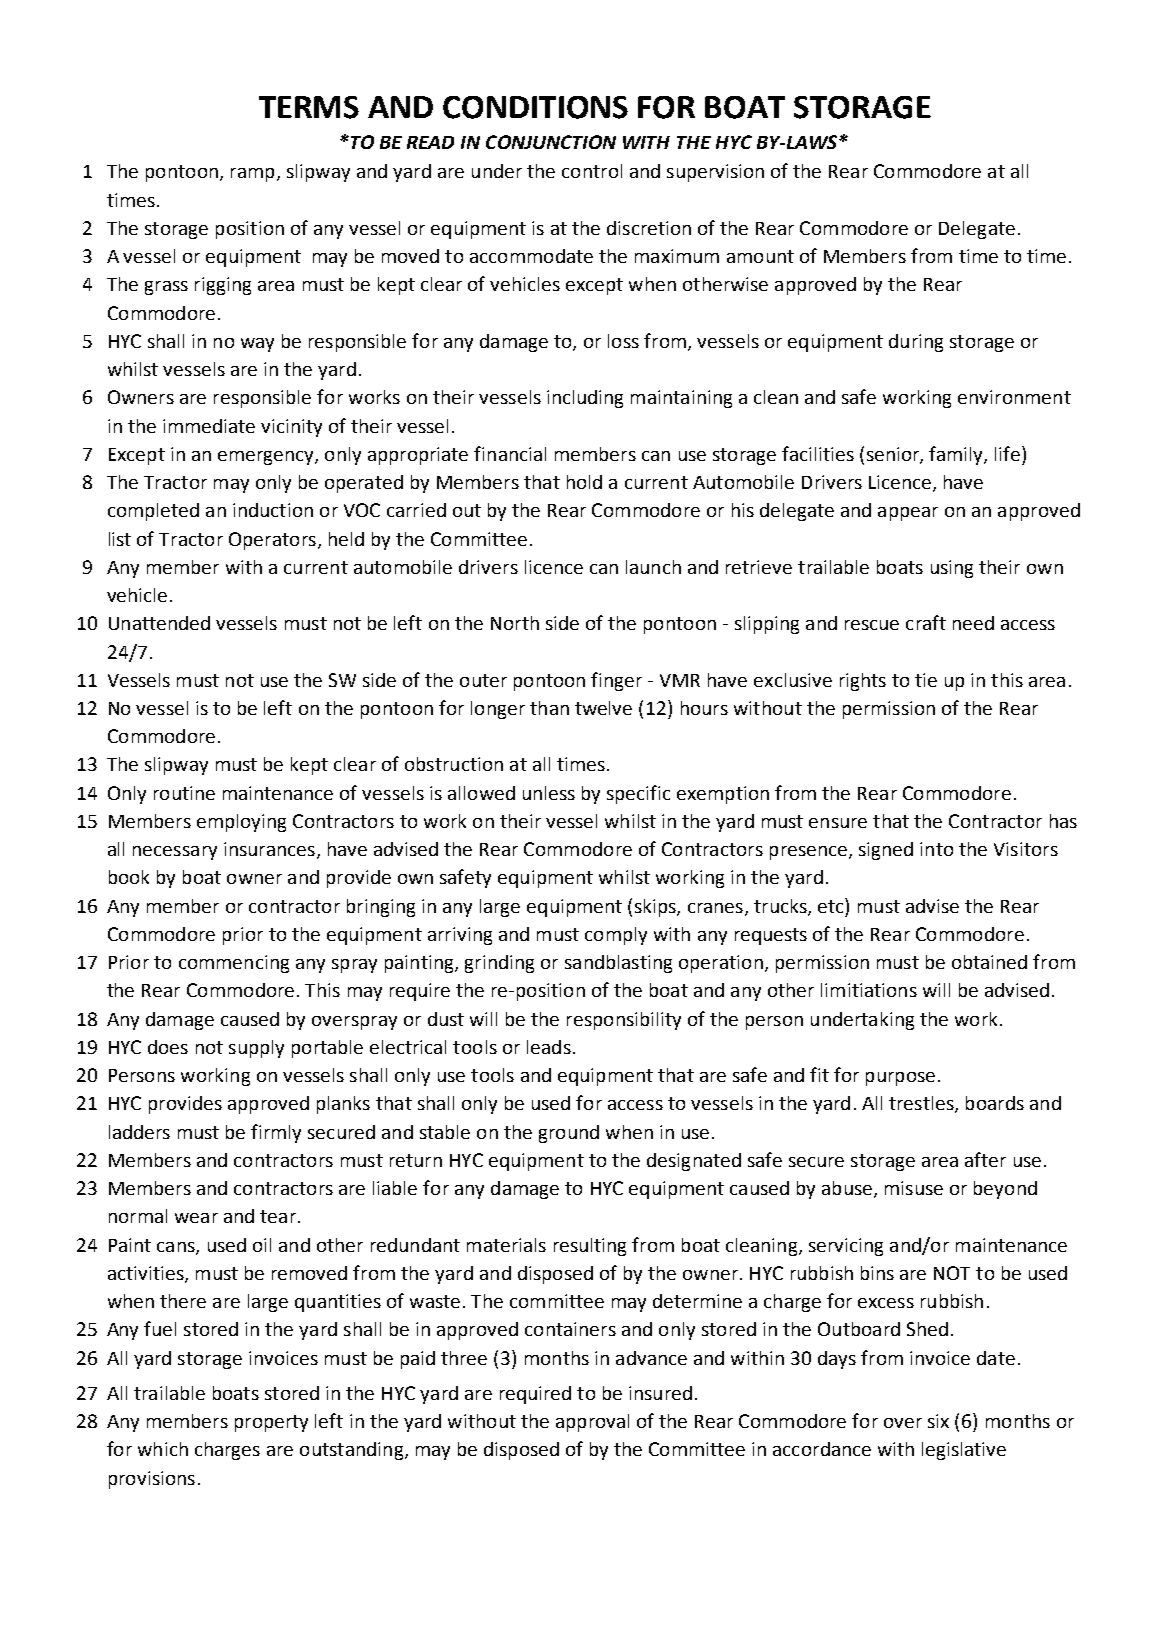 The image size is (1158, 1637). Describe the element at coordinates (715, 173) in the screenshot. I see `supervision` at that location.
